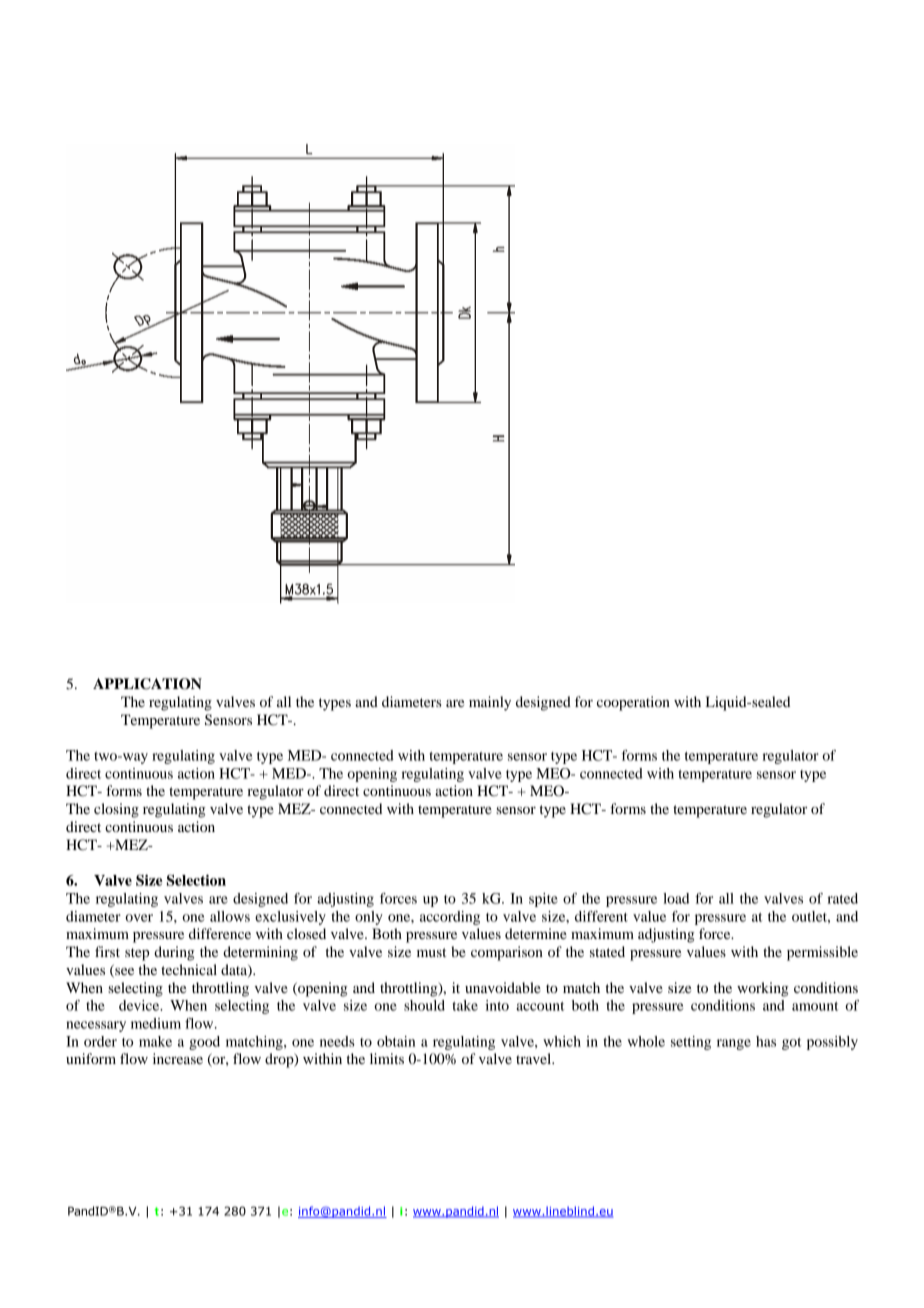 The image size is (924, 1308). What do you see at coordinates (204, 1043) in the screenshot?
I see `good` at bounding box center [204, 1043].
